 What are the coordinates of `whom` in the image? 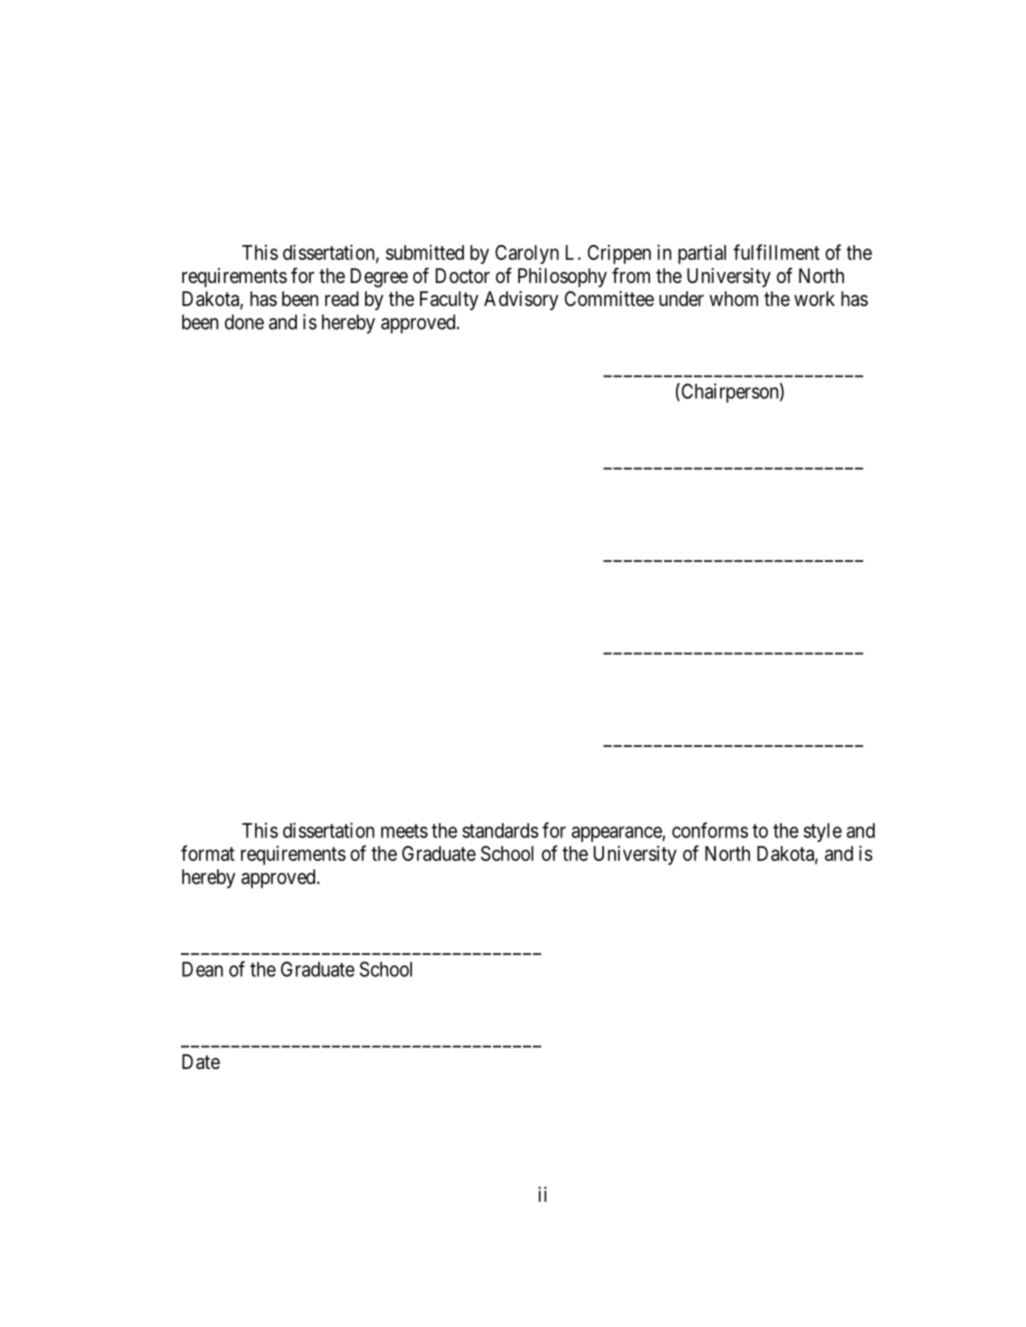 It's located at (733, 298).
